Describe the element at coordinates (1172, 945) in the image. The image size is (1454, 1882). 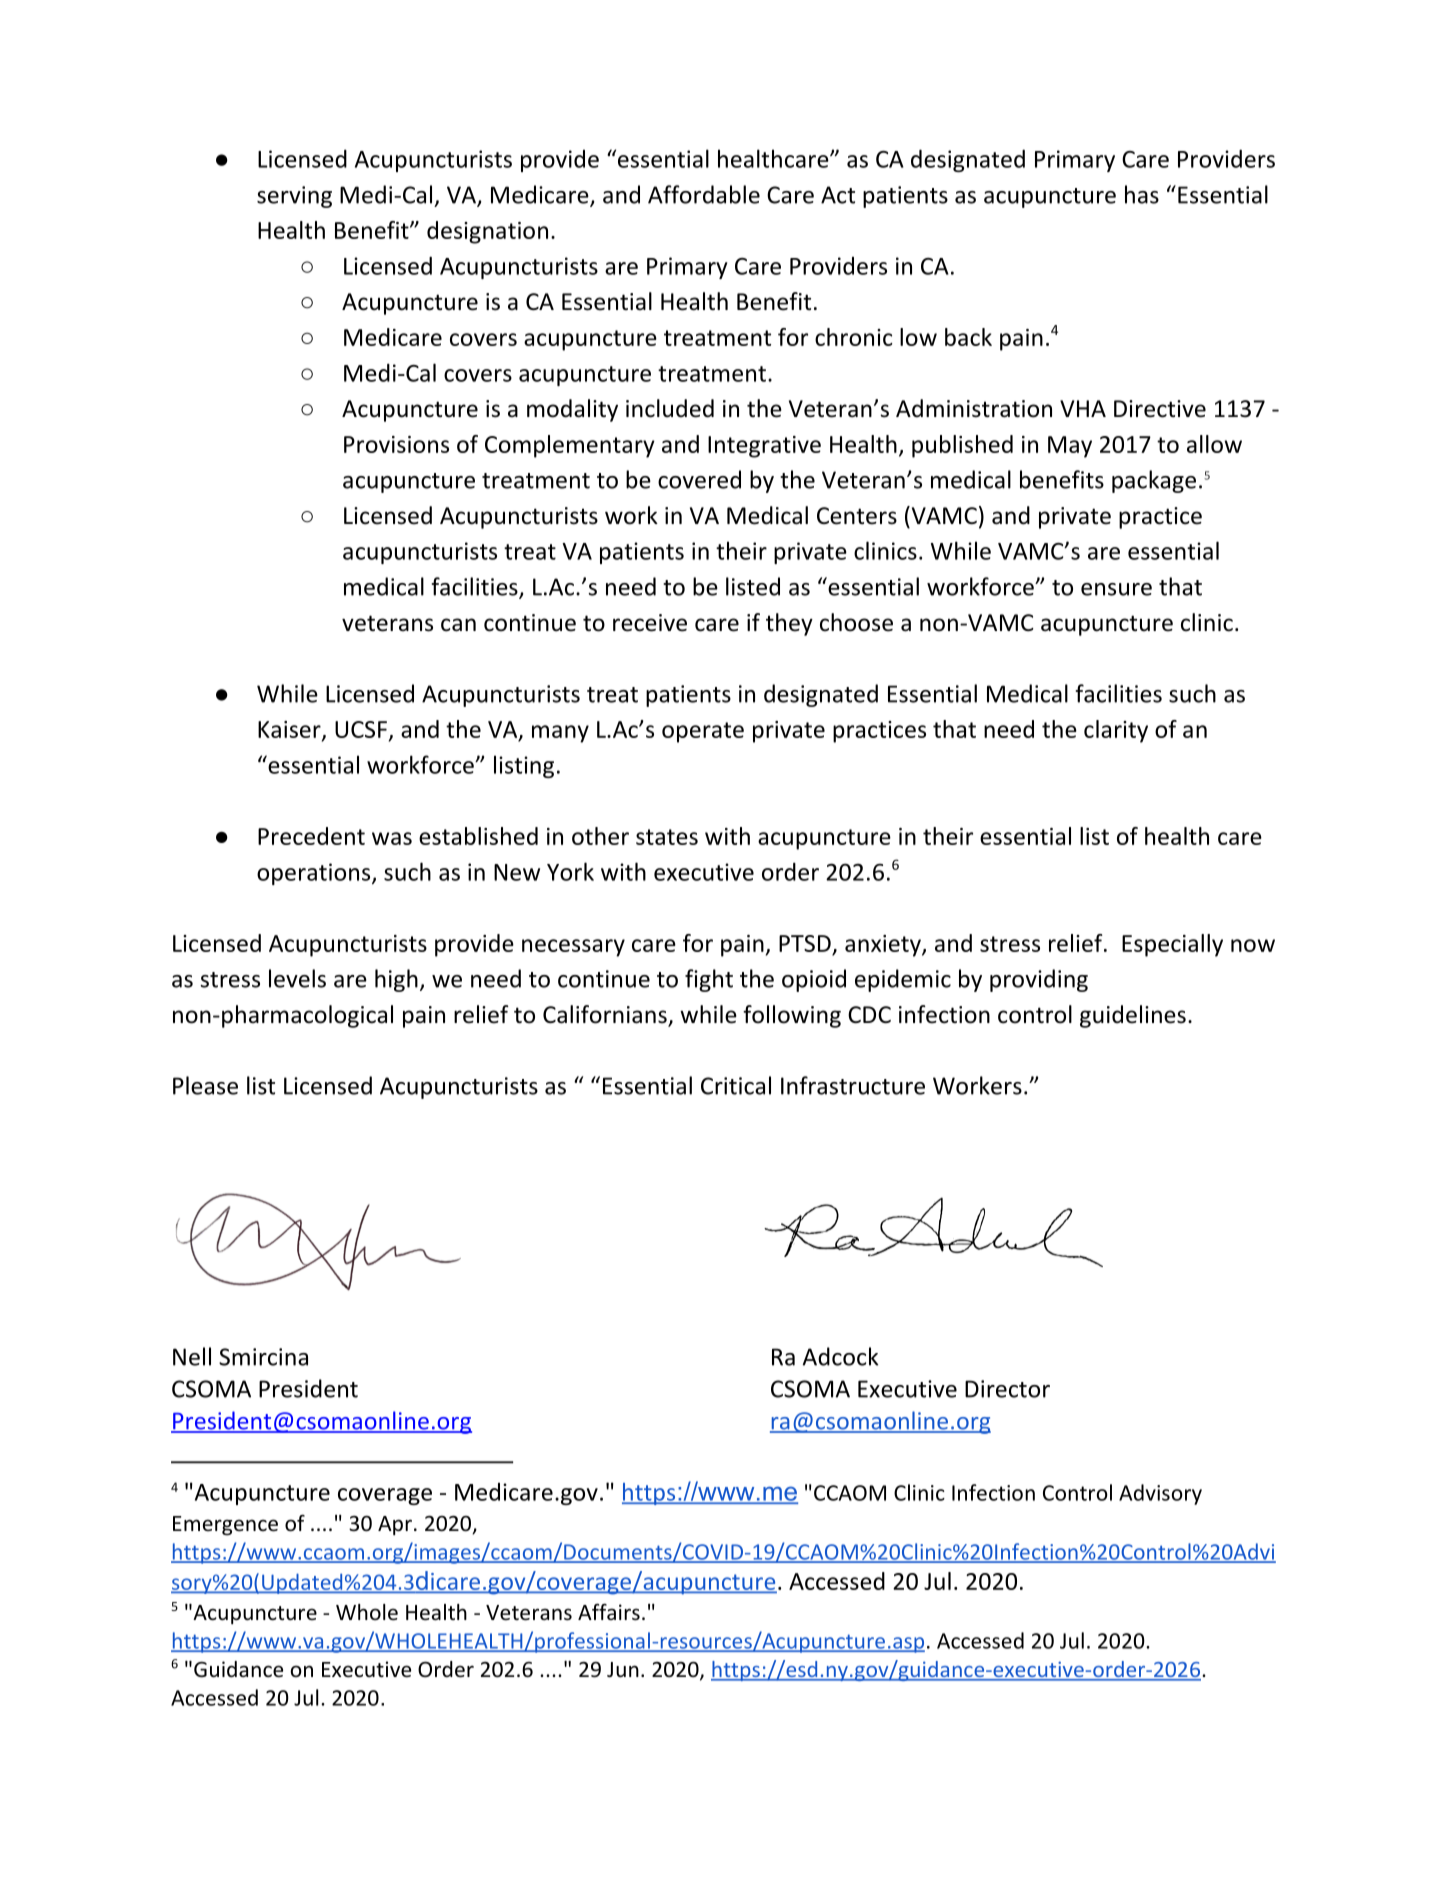
I see `Especially` at that location.
